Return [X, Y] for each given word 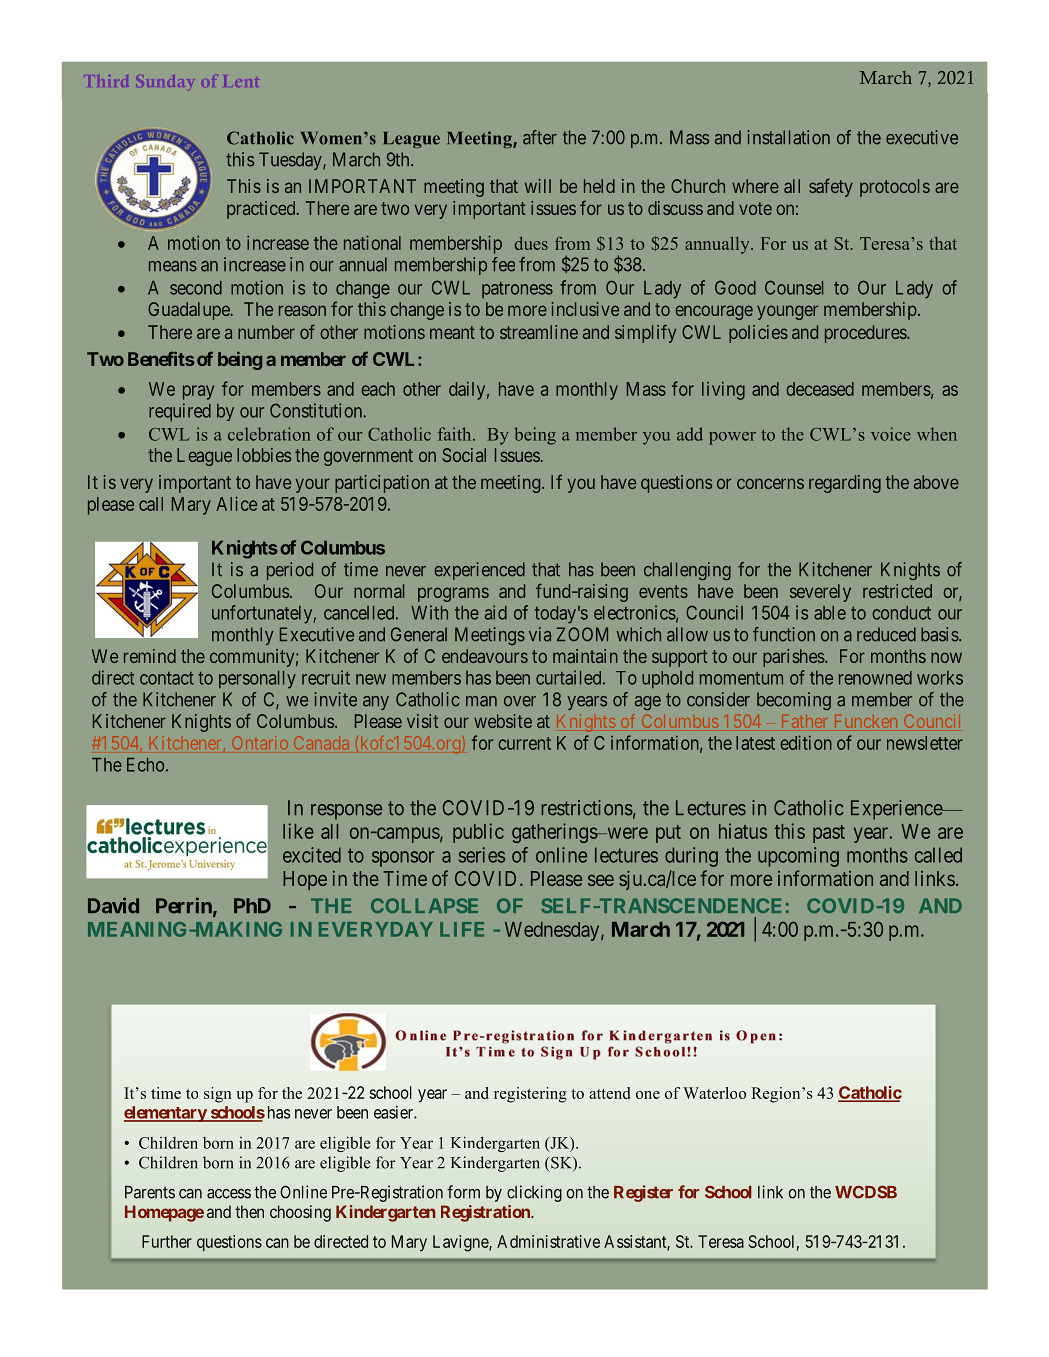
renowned [875, 678]
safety [831, 187]
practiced [262, 210]
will [538, 186]
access [229, 1194]
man [481, 701]
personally [257, 680]
